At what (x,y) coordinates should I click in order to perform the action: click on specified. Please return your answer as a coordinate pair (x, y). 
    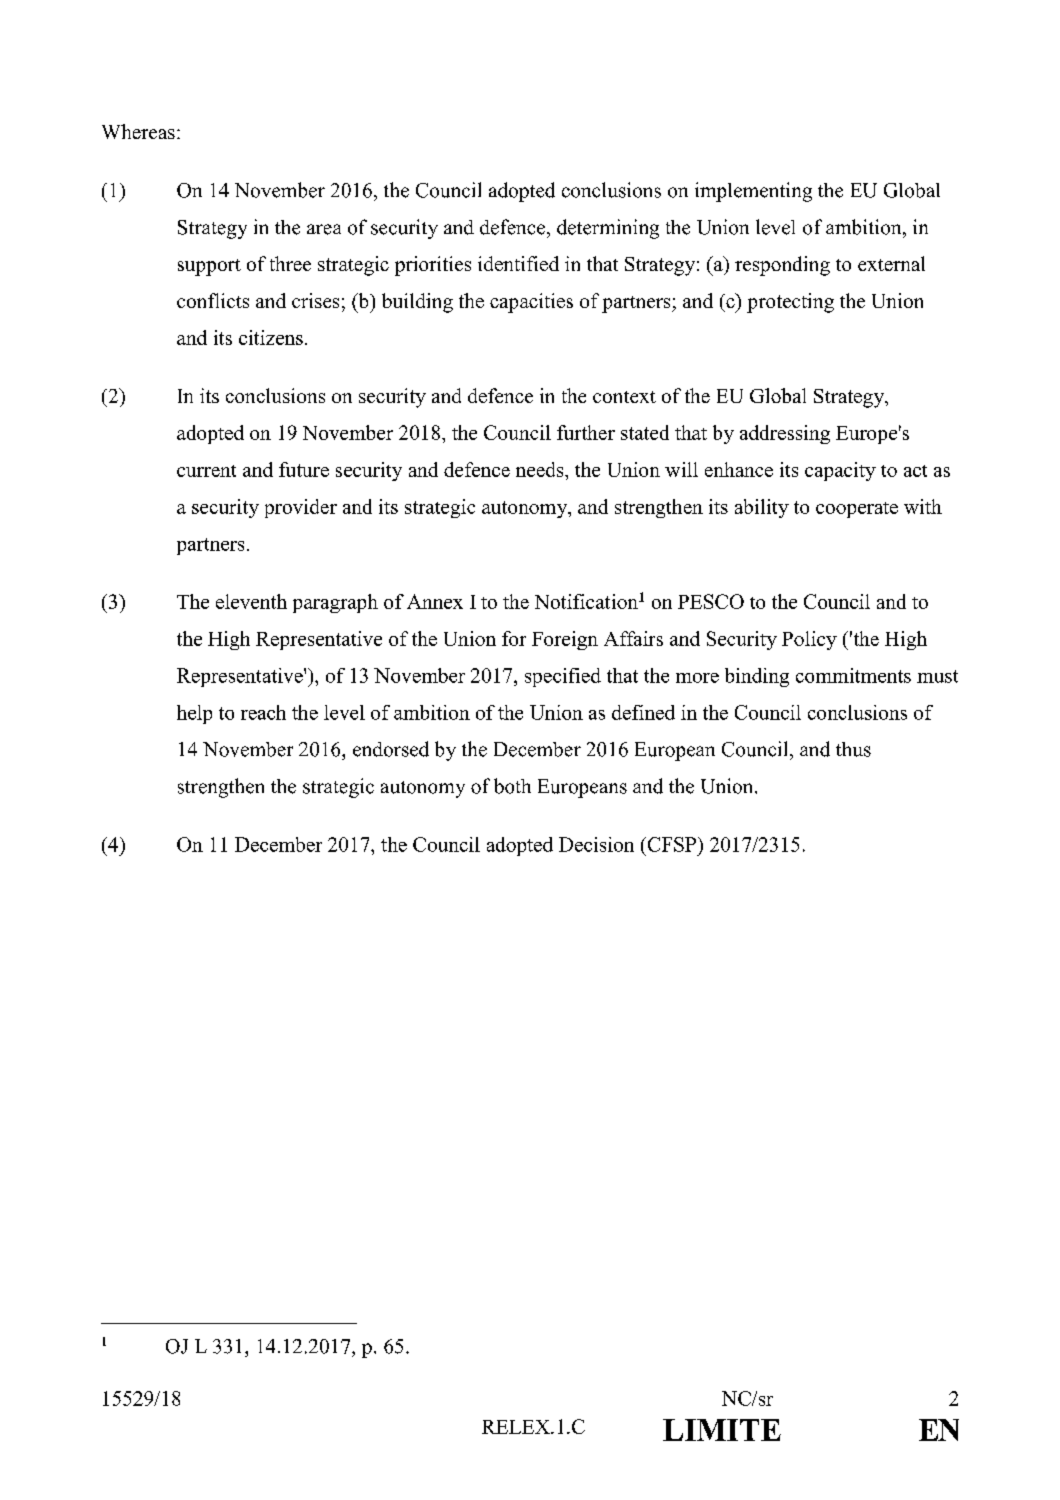
    Looking at the image, I should click on (563, 677).
